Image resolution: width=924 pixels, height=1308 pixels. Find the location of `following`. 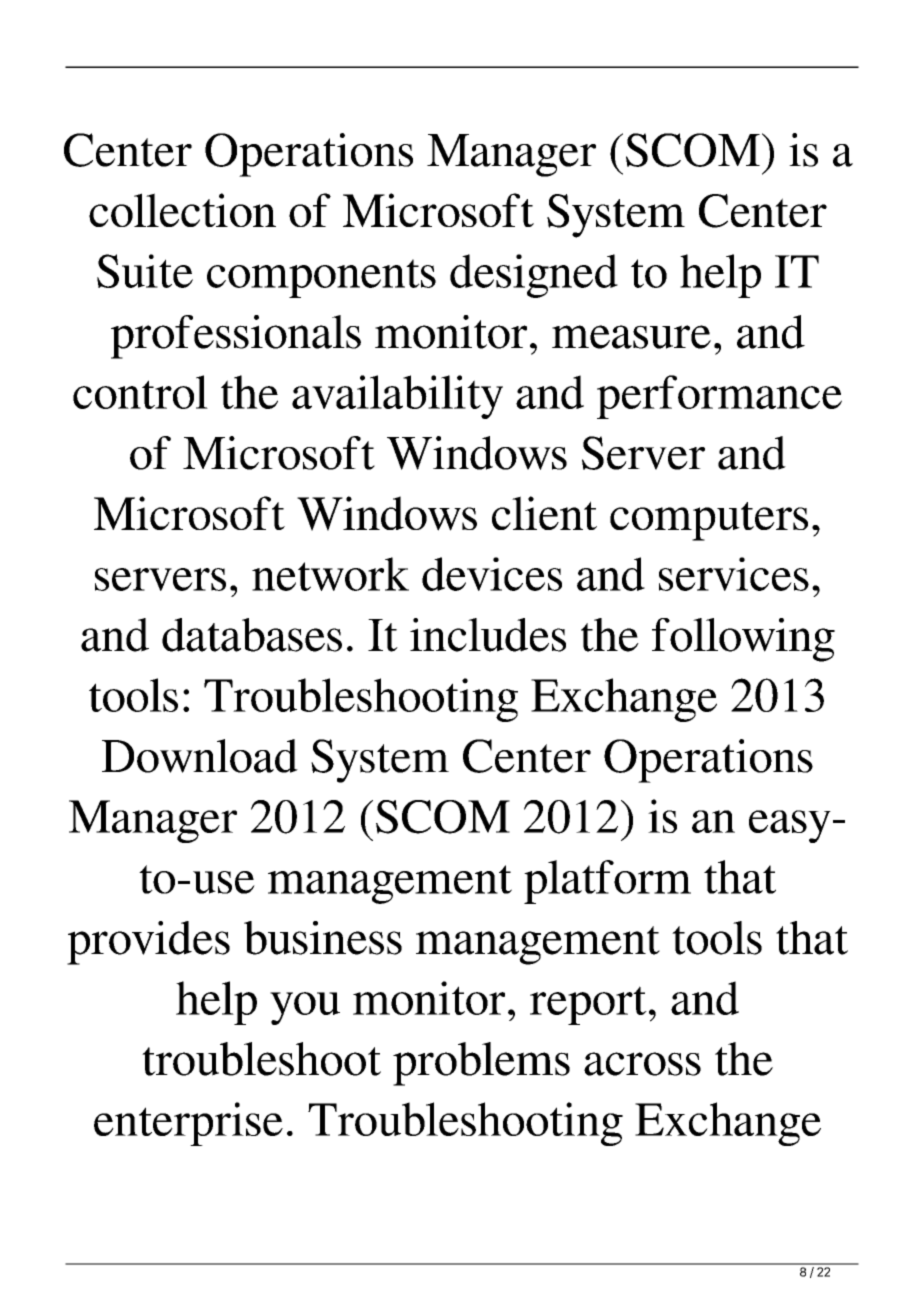

following is located at coordinates (743, 640).
